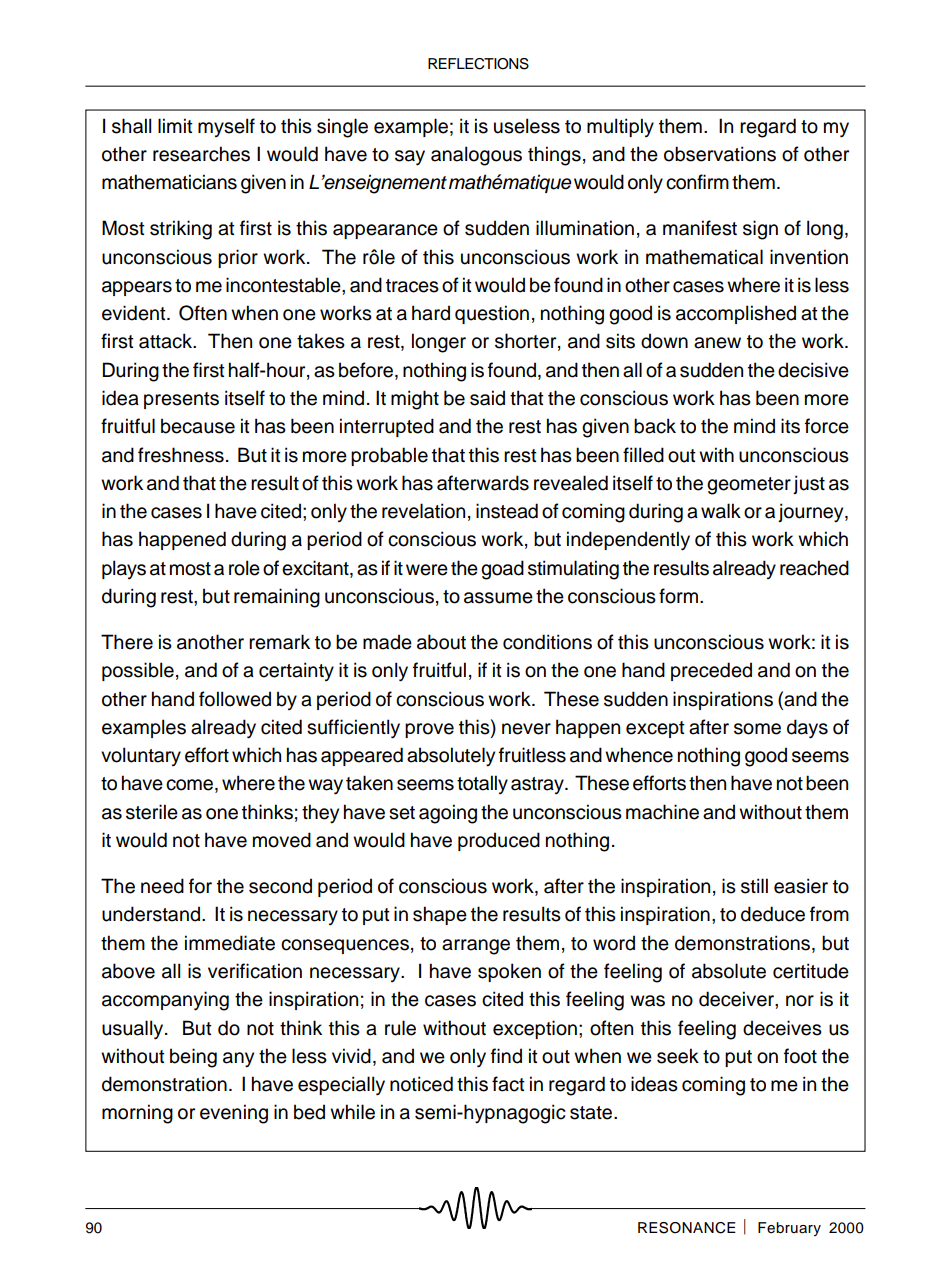 This image has width=951, height=1288. I want to click on still, so click(754, 886).
